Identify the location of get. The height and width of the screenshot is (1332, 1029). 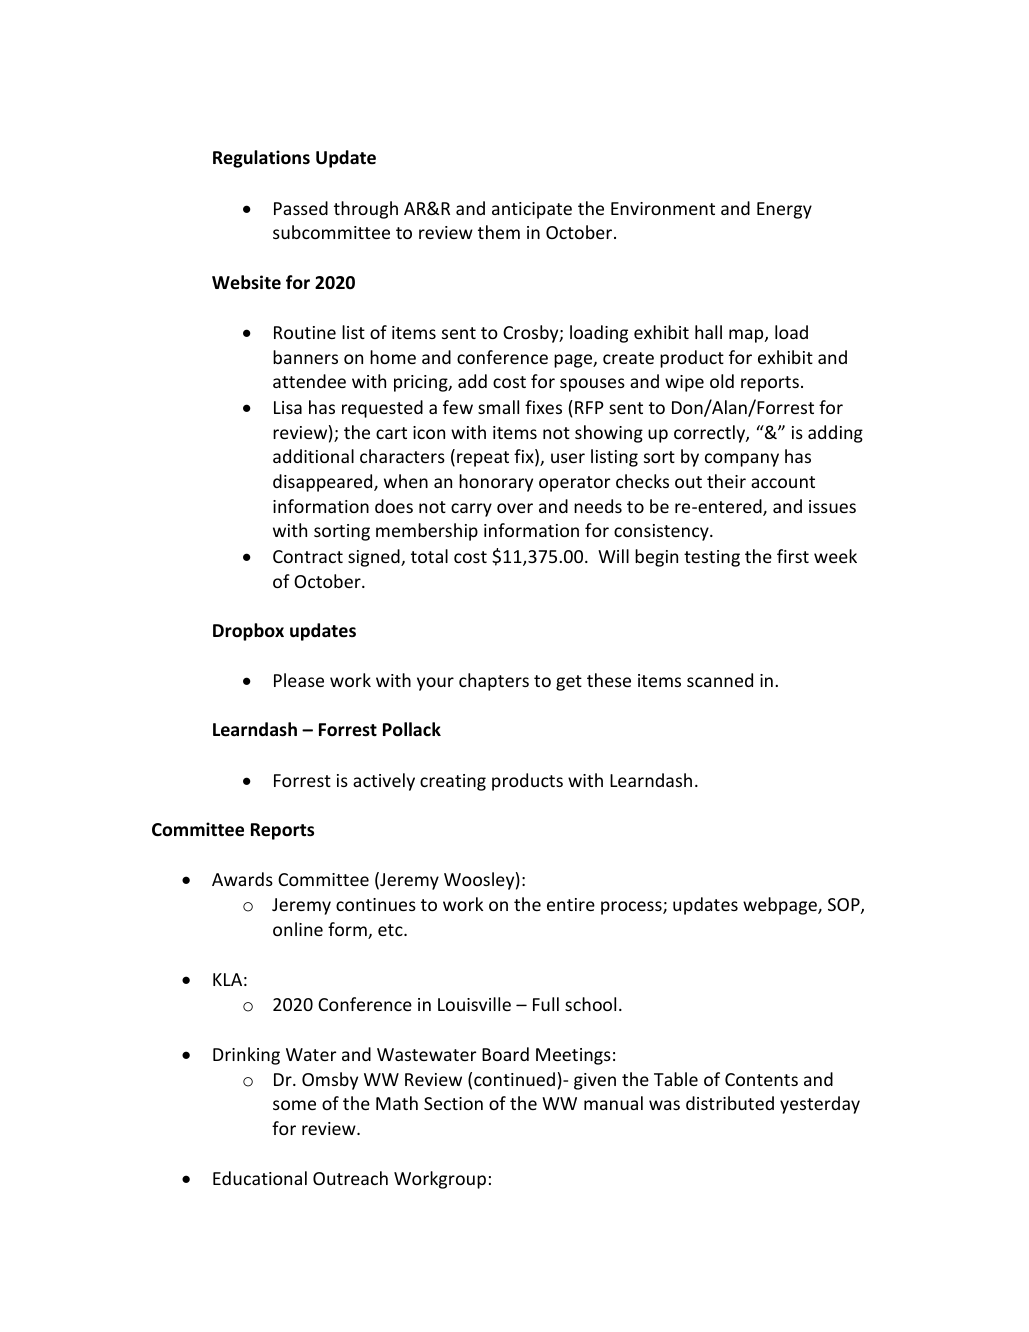
(569, 683).
